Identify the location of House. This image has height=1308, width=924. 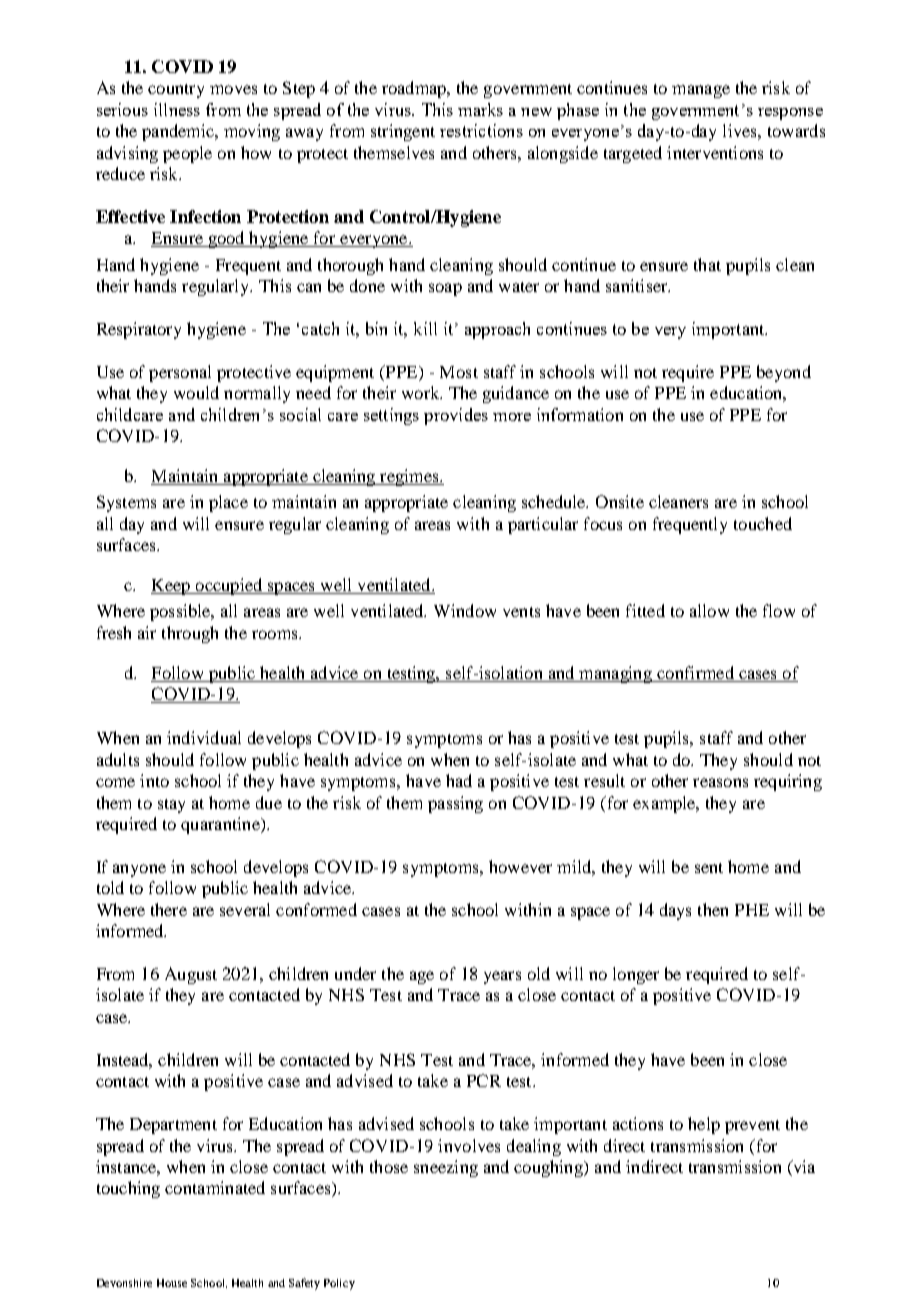
(172, 1283).
